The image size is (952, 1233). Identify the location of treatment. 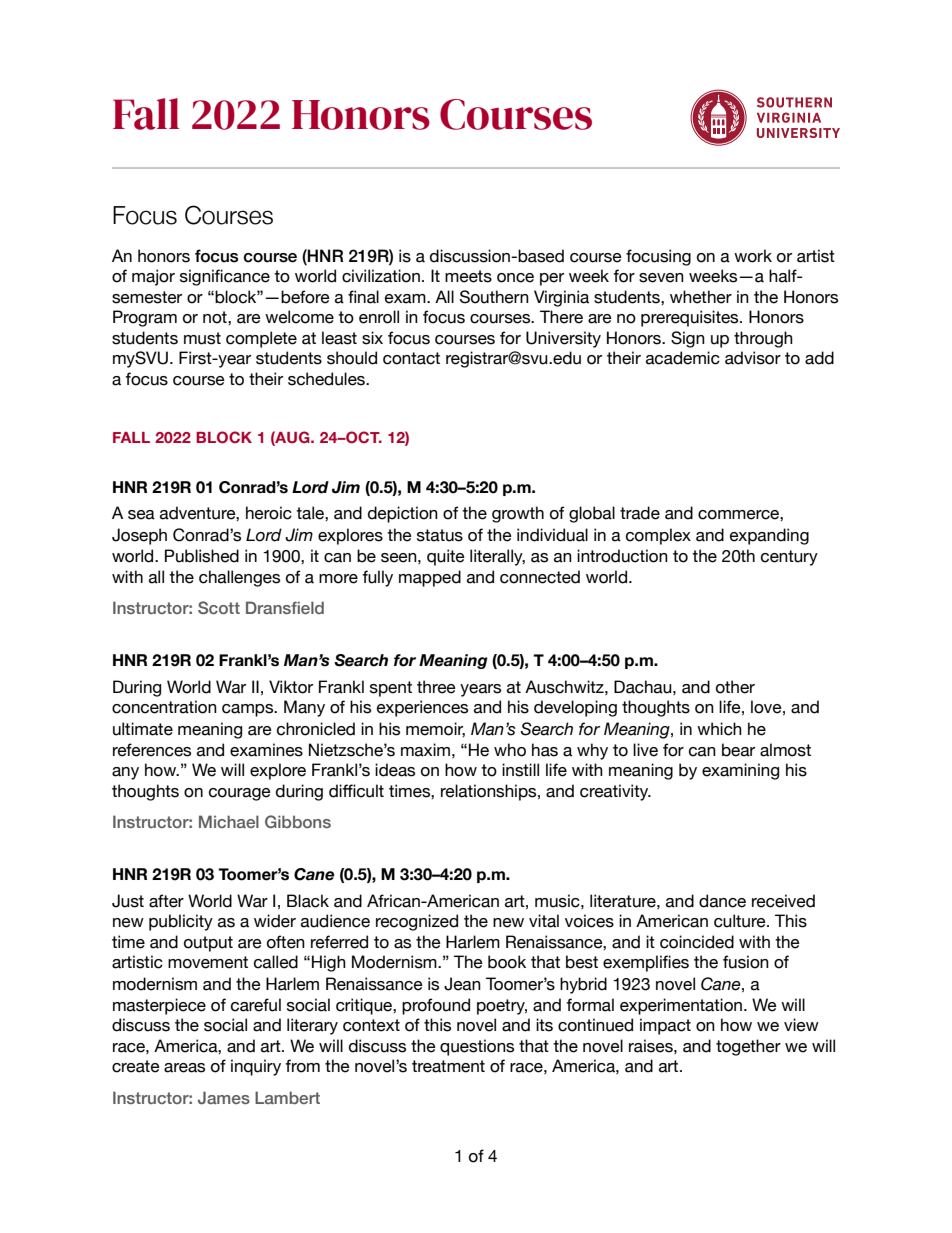
(448, 1066).
